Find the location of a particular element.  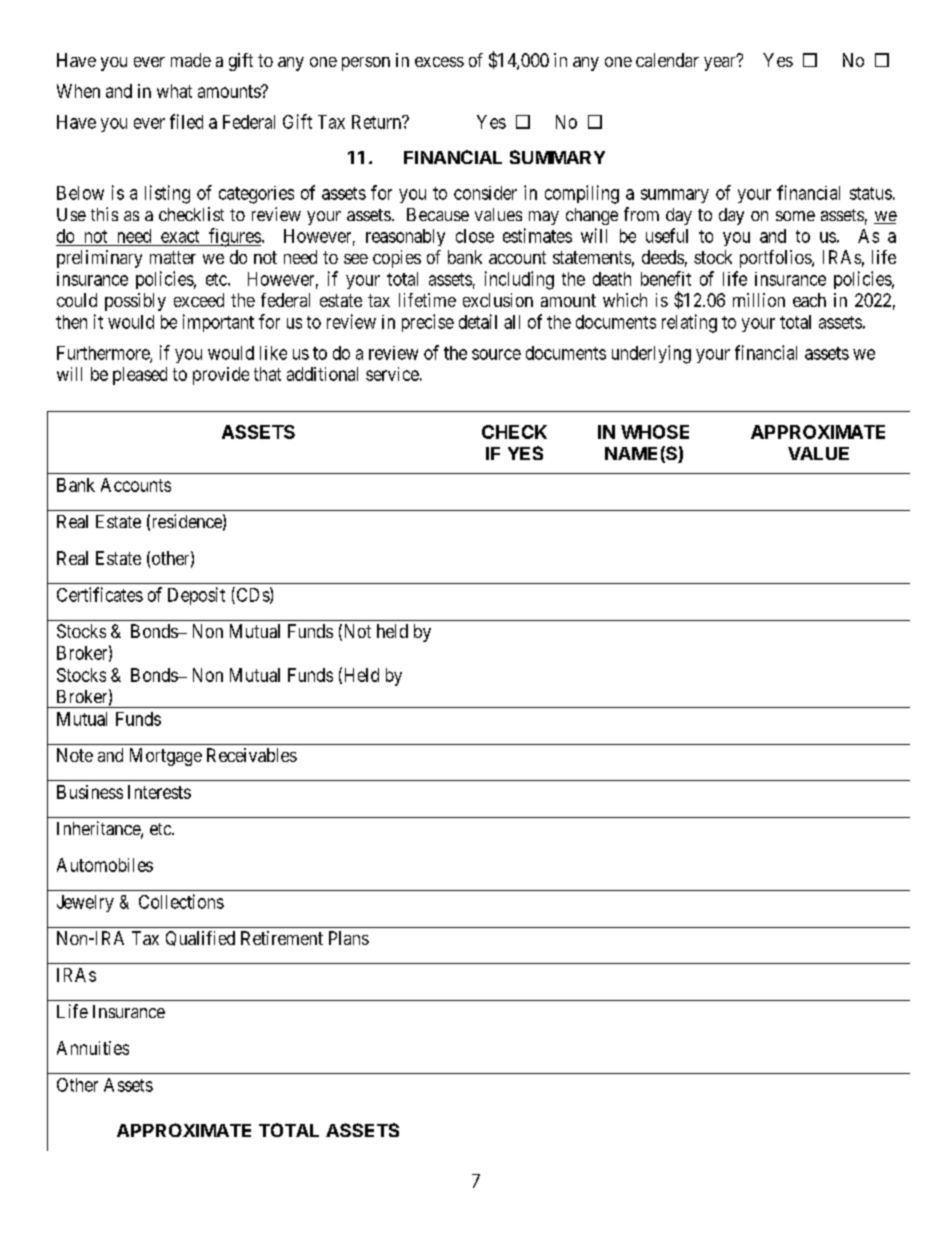

Annuities is located at coordinates (93, 1048).
